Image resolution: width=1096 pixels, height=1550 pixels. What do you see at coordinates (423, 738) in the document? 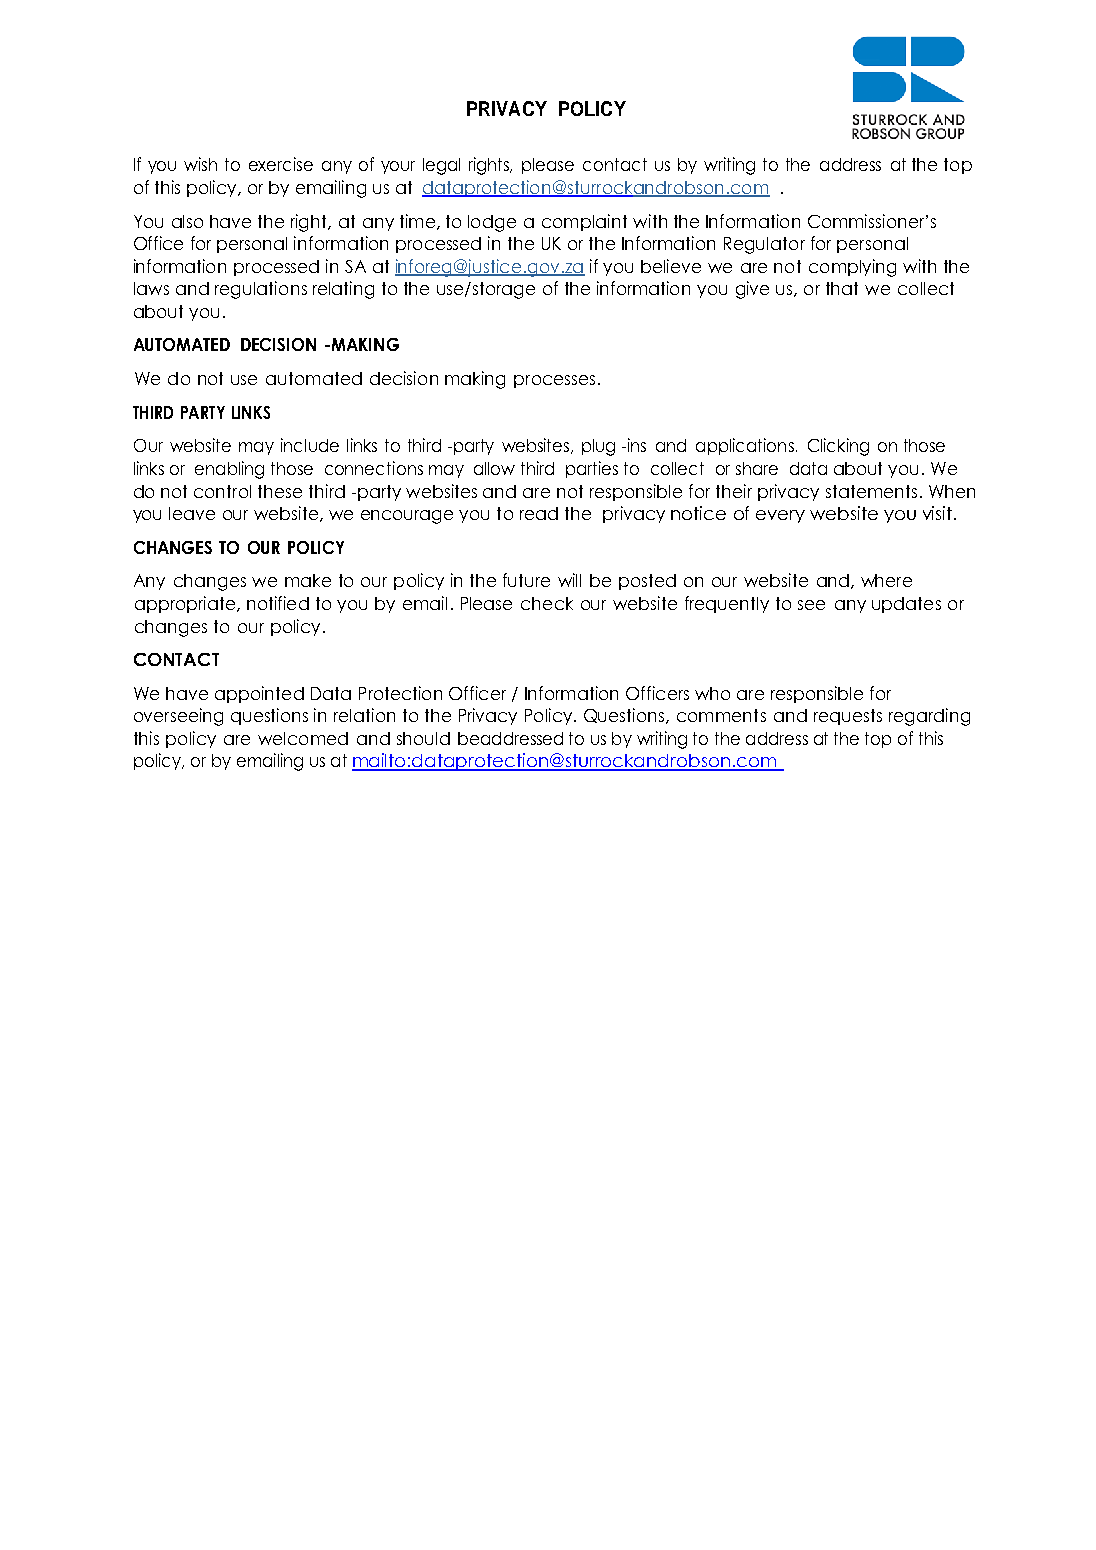
I see `should` at bounding box center [423, 738].
